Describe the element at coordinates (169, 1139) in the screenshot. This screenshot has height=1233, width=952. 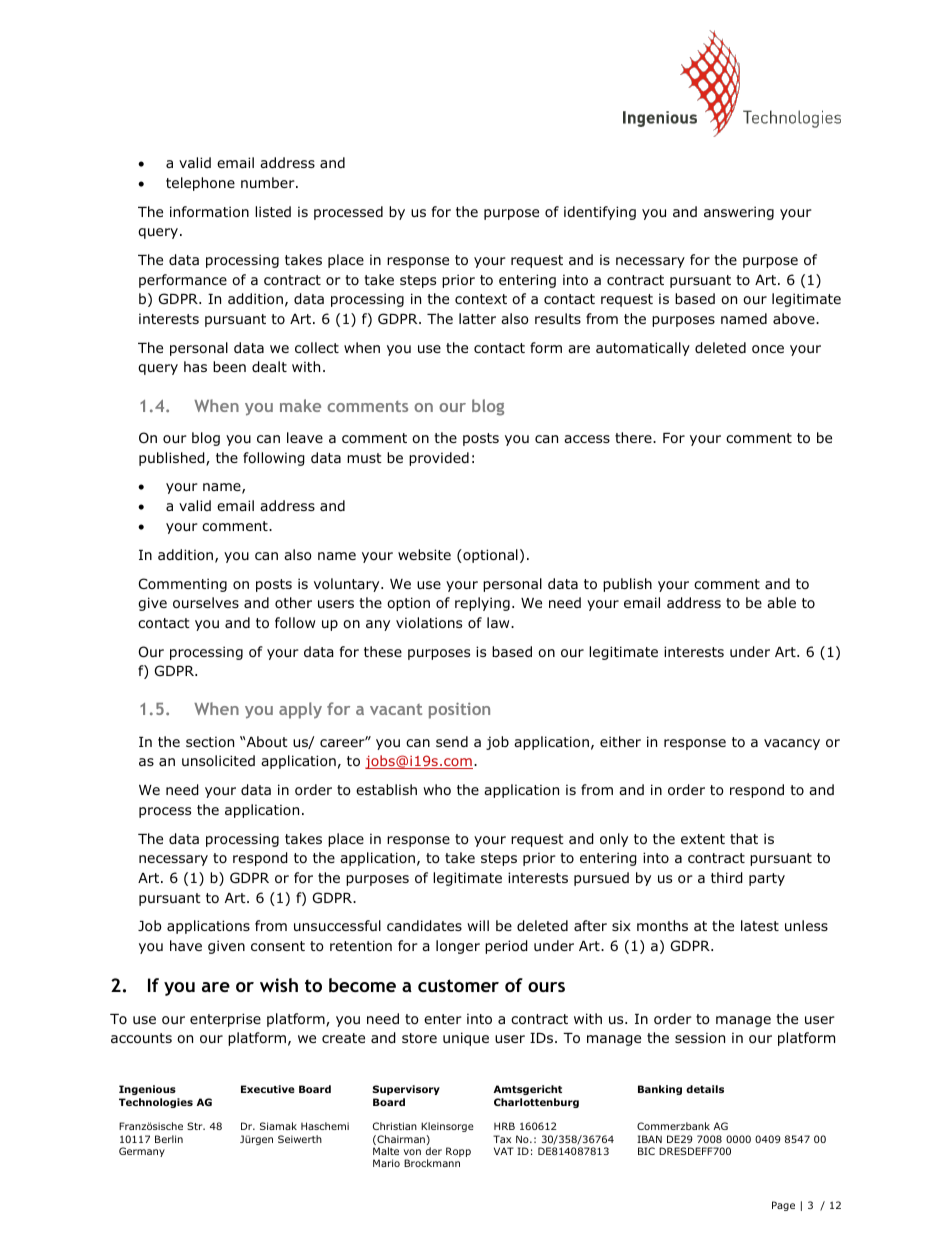
I see `Berlin` at that location.
